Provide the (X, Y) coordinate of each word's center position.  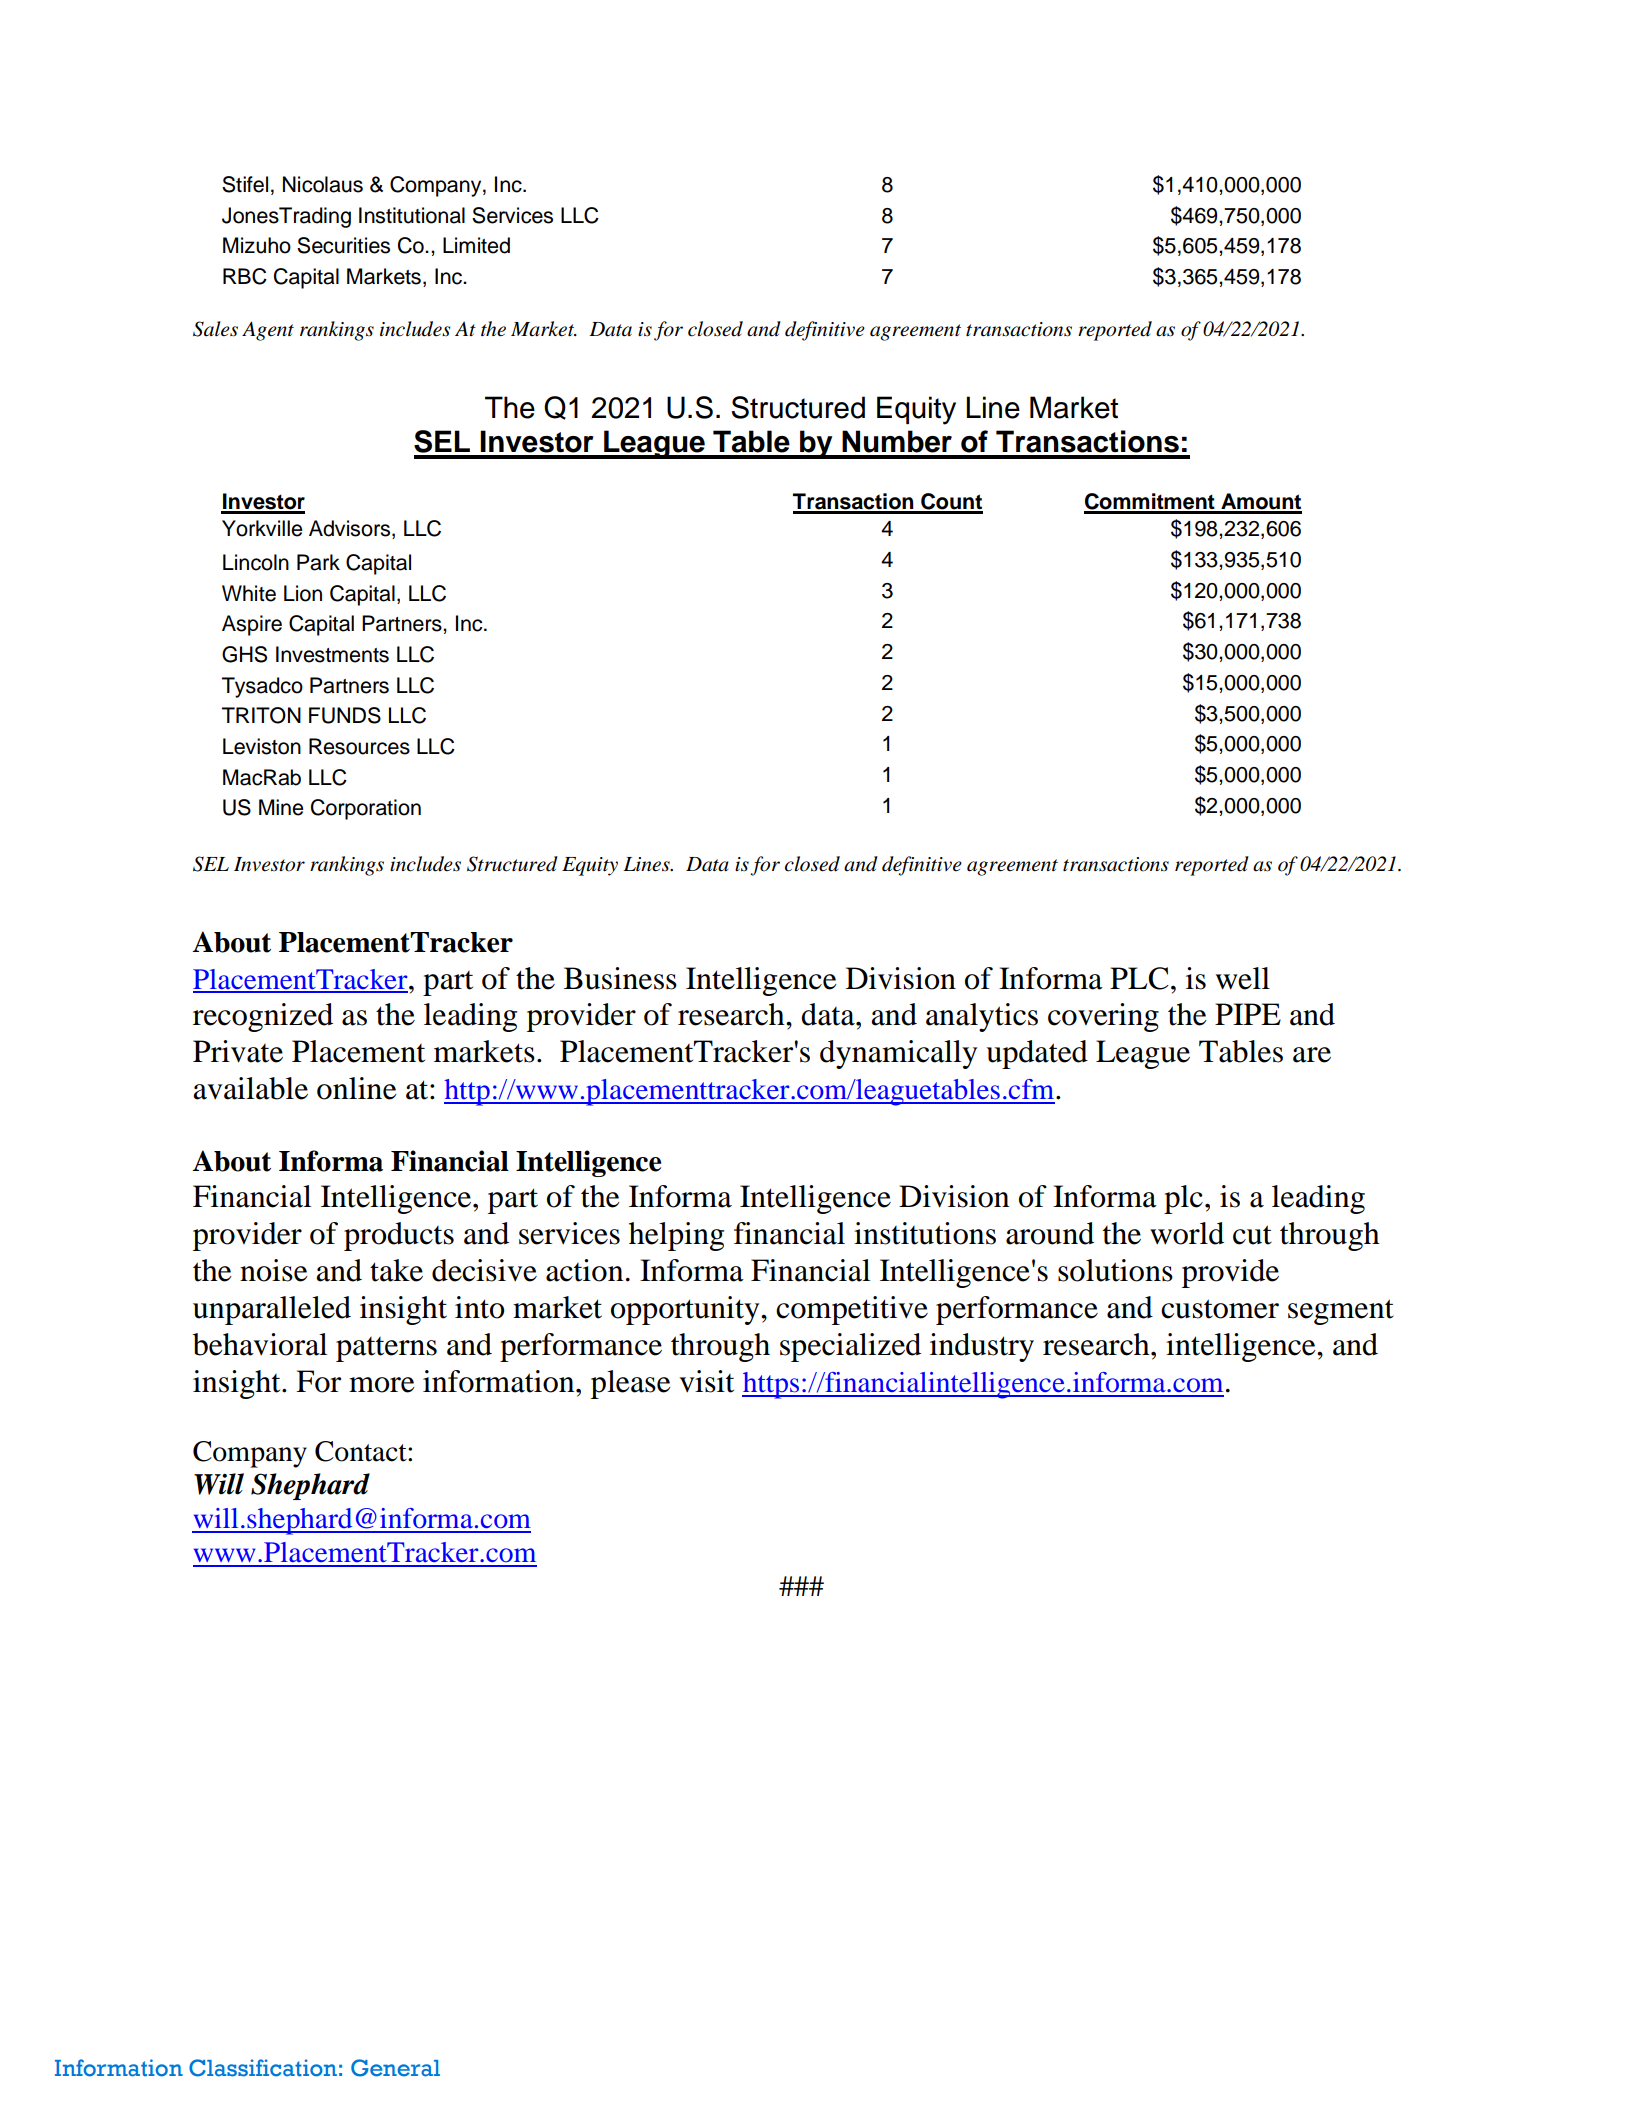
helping (676, 1236)
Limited (476, 245)
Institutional (412, 215)
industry (982, 1347)
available (250, 1088)
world (1187, 1233)
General (395, 2068)
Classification (263, 2068)
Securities (343, 245)
